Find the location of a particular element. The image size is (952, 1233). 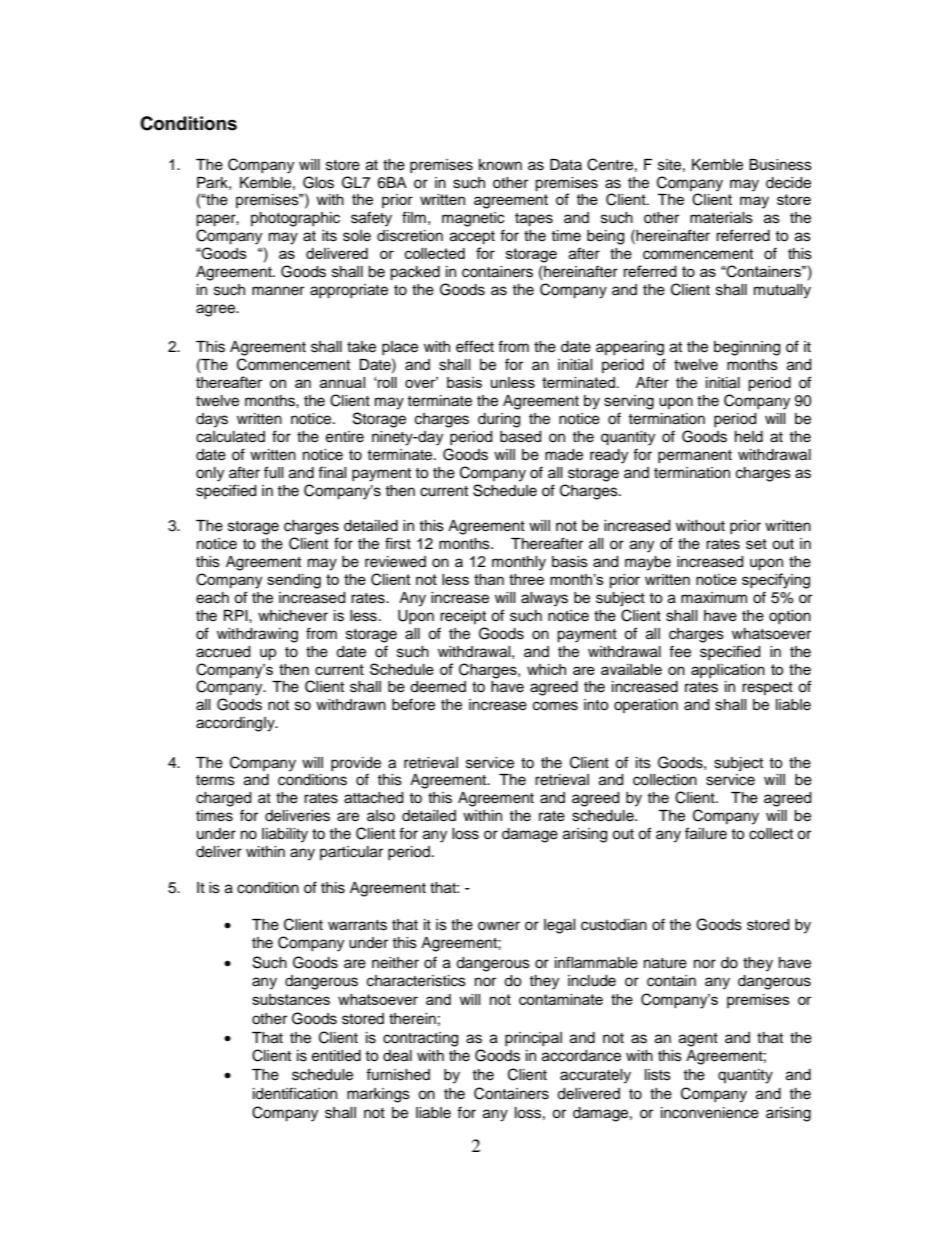

materials is located at coordinates (721, 218).
